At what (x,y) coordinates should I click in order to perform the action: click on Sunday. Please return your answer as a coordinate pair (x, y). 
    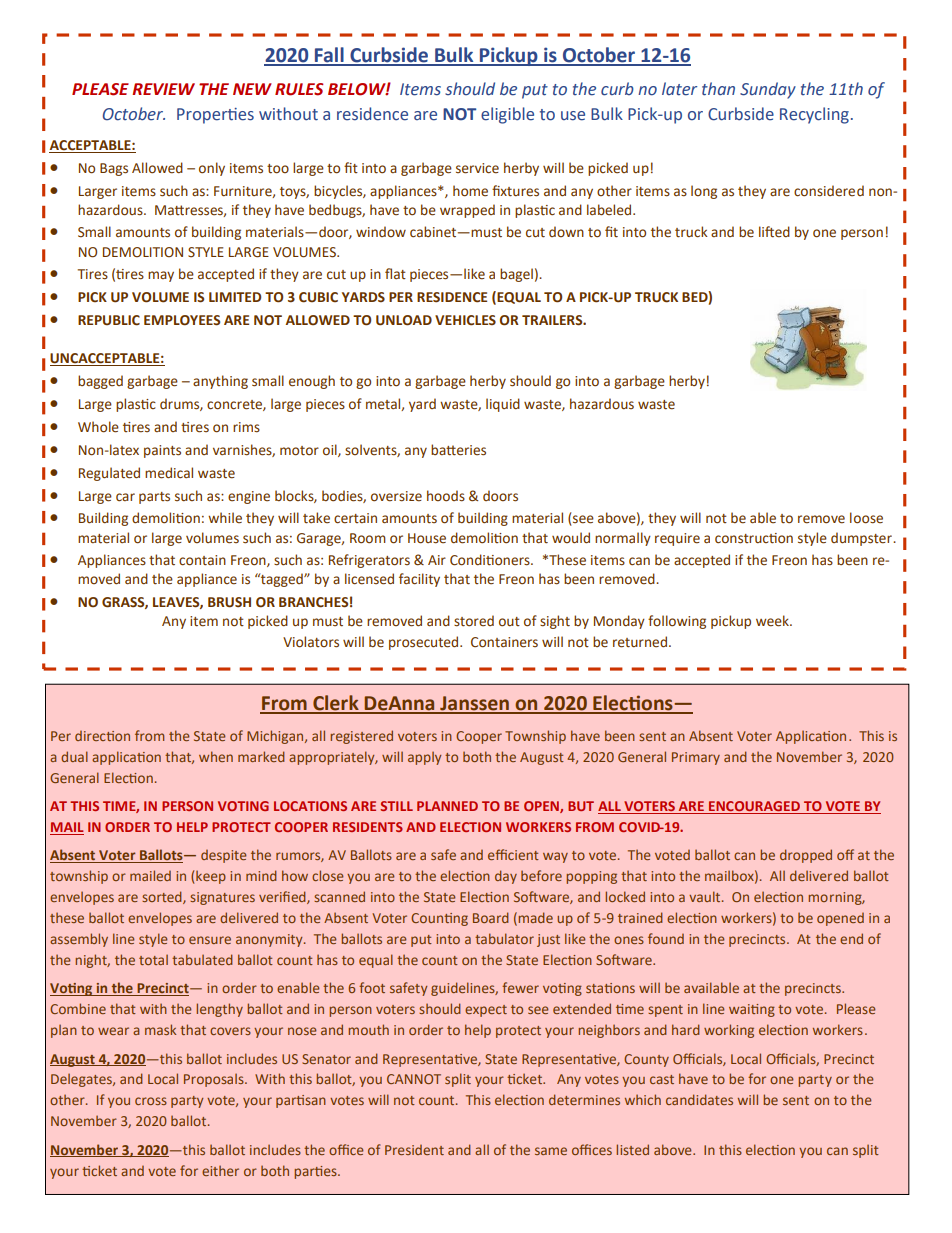
    Looking at the image, I should click on (768, 90).
